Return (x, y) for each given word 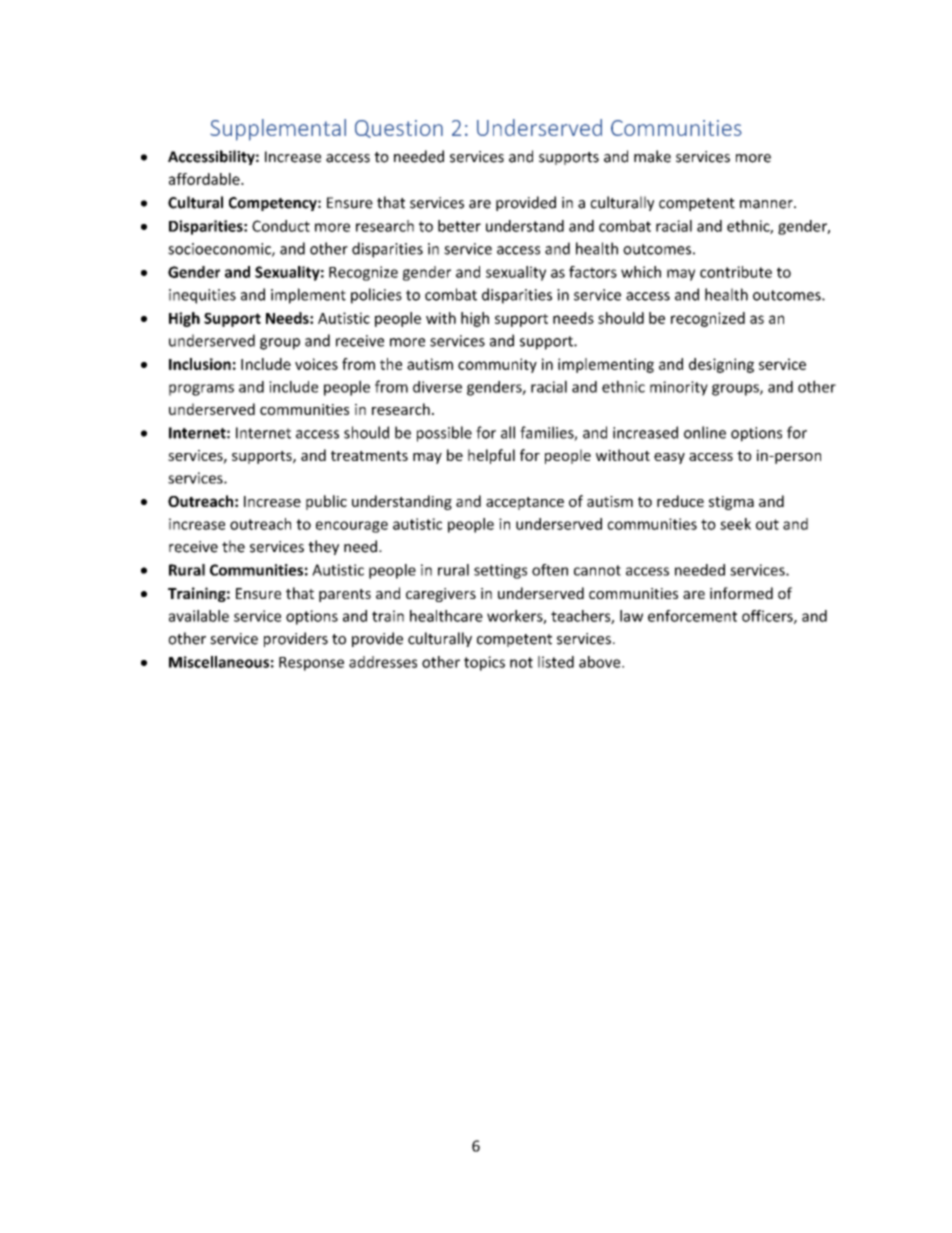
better (459, 226)
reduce (680, 501)
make (652, 156)
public (326, 502)
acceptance (525, 503)
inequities (202, 296)
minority (679, 388)
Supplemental (278, 130)
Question (399, 129)
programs (201, 390)
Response (311, 664)
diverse (437, 387)
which (641, 272)
